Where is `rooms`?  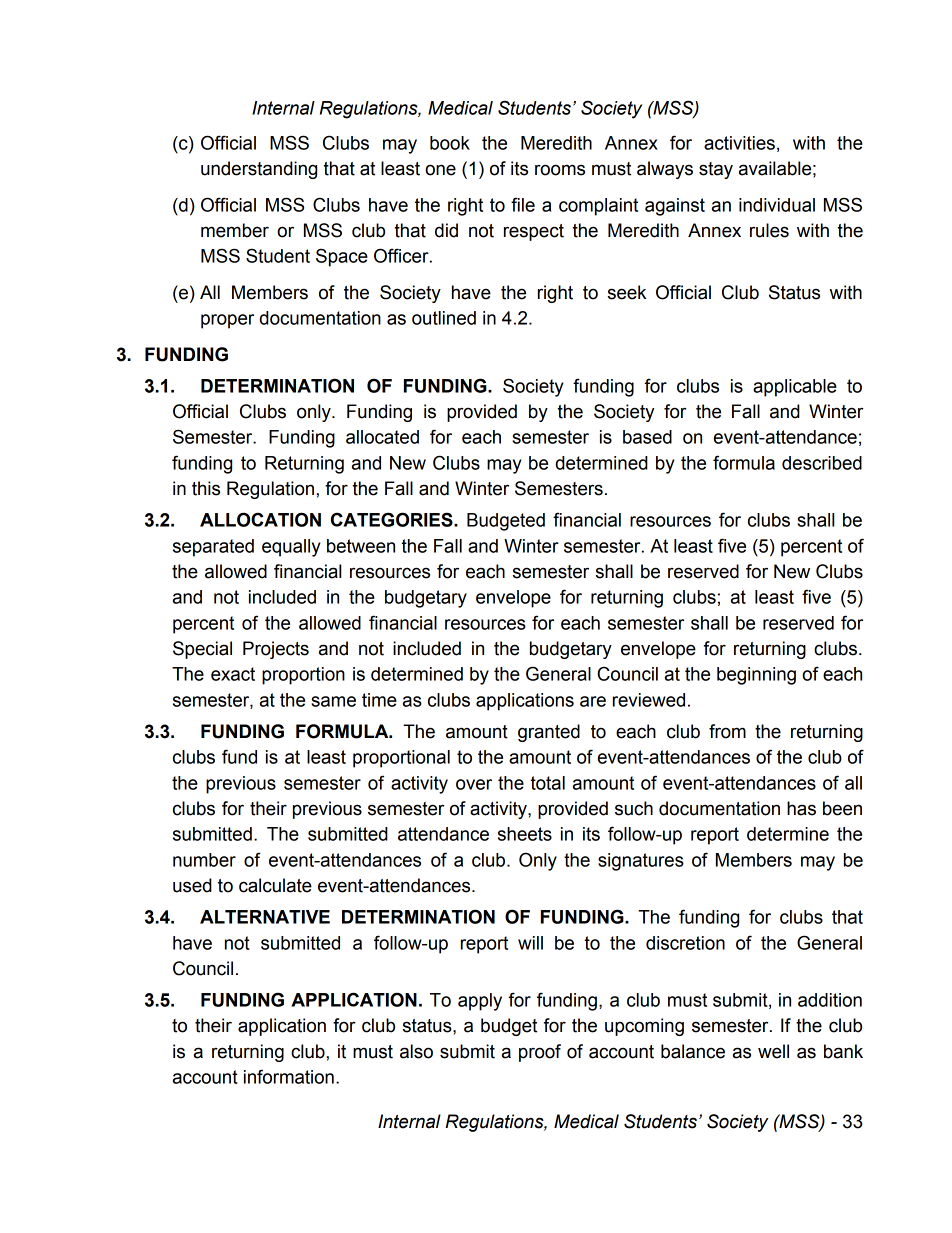 rooms is located at coordinates (560, 170).
